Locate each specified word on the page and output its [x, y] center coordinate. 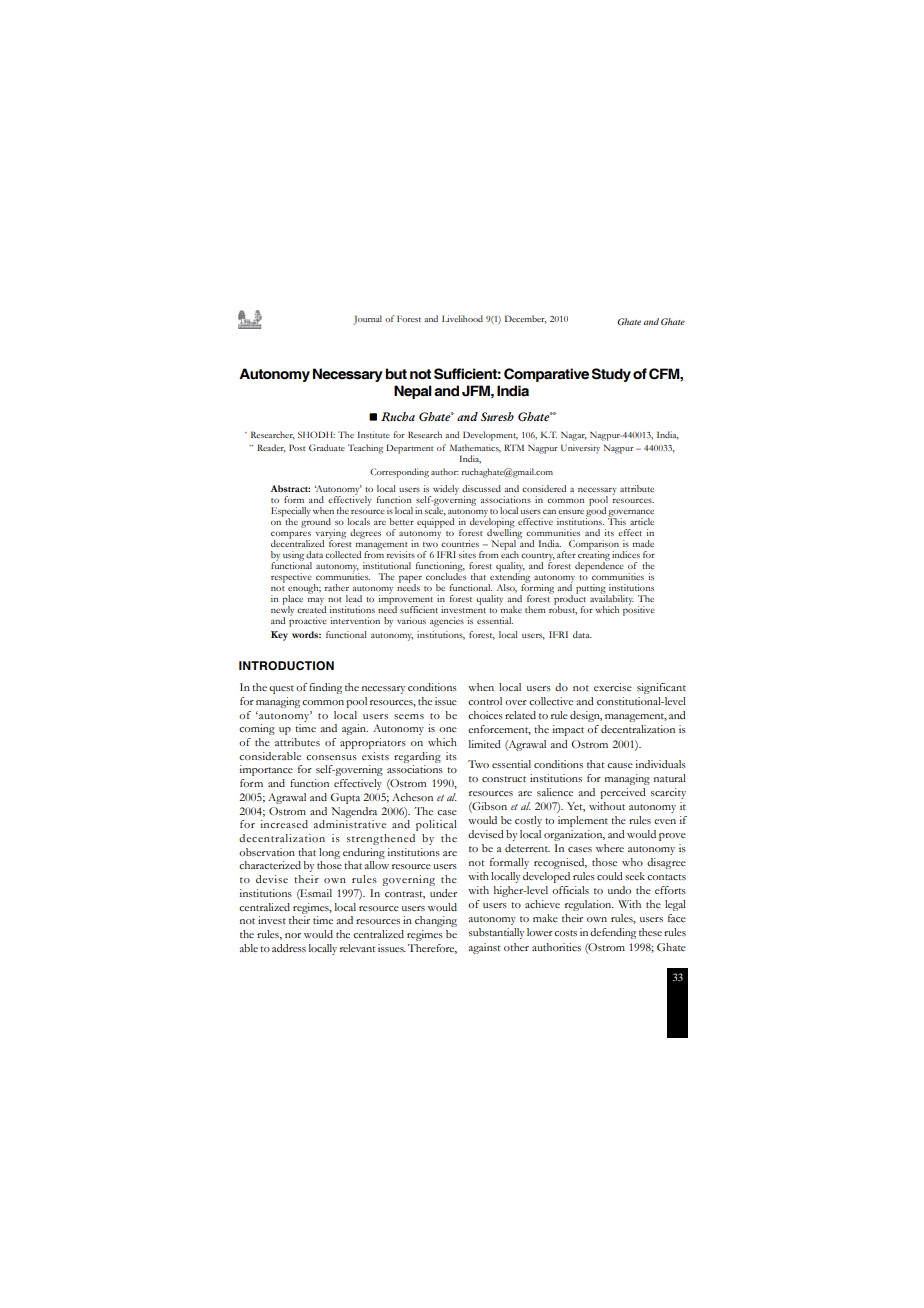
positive [639, 610]
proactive [308, 621]
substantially [496, 933]
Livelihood [462, 318]
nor [293, 935]
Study [611, 375]
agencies [447, 622]
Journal [367, 320]
